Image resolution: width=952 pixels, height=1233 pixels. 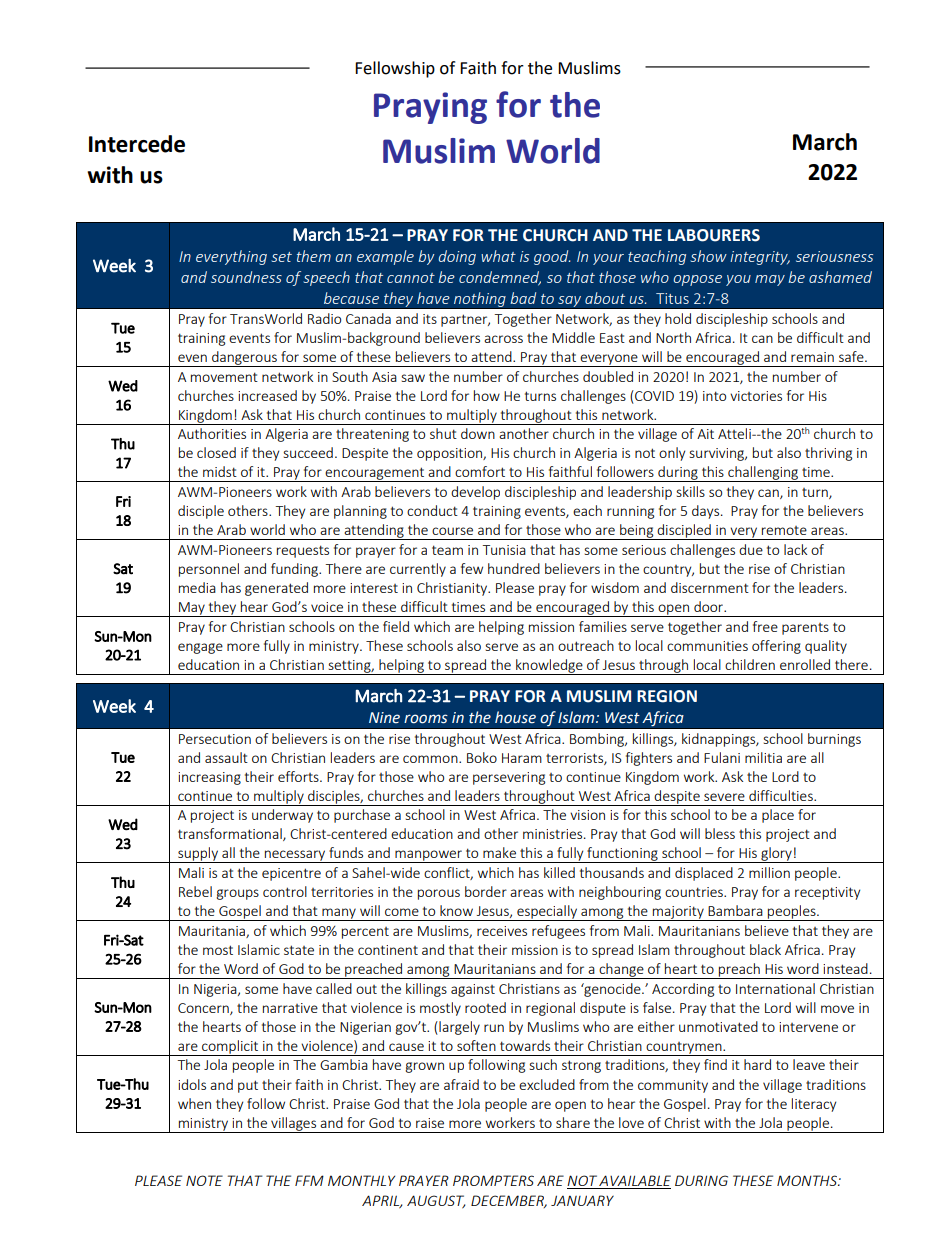 I want to click on Intercede, so click(x=137, y=144).
